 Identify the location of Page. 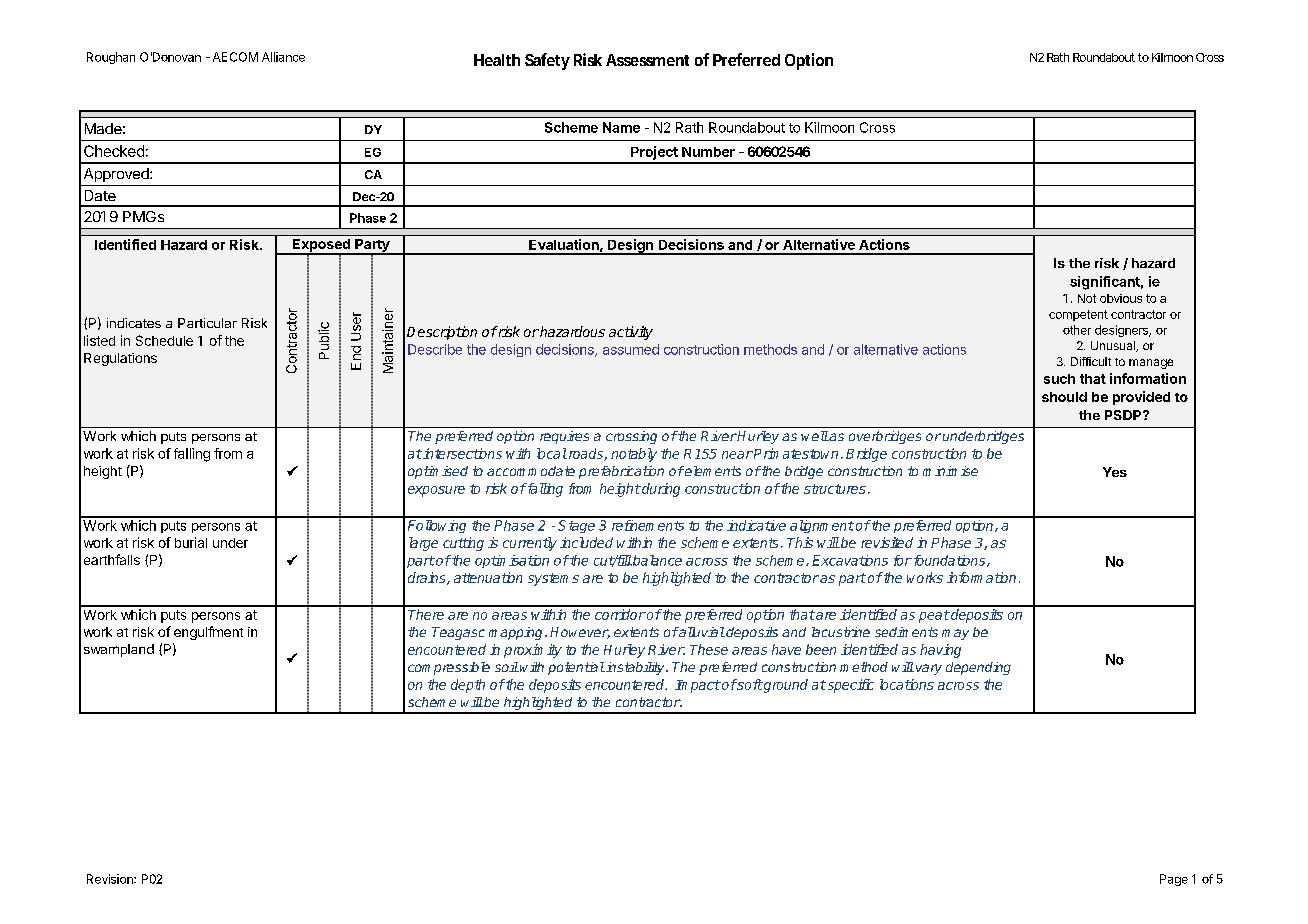
(1174, 880).
